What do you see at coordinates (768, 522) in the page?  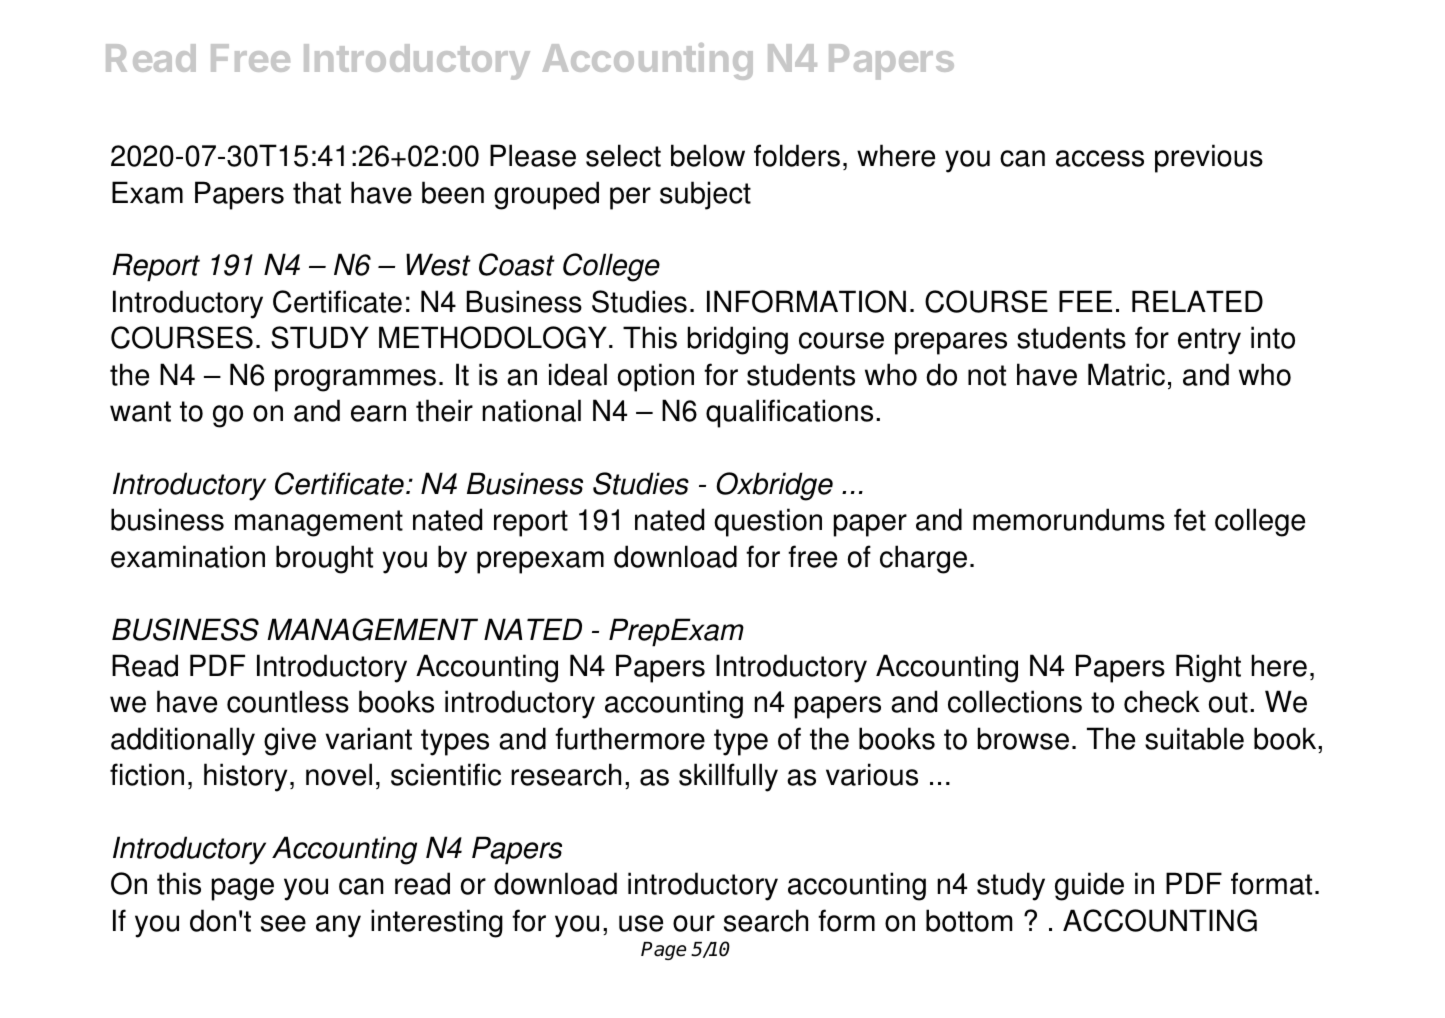 I see `question` at bounding box center [768, 522].
